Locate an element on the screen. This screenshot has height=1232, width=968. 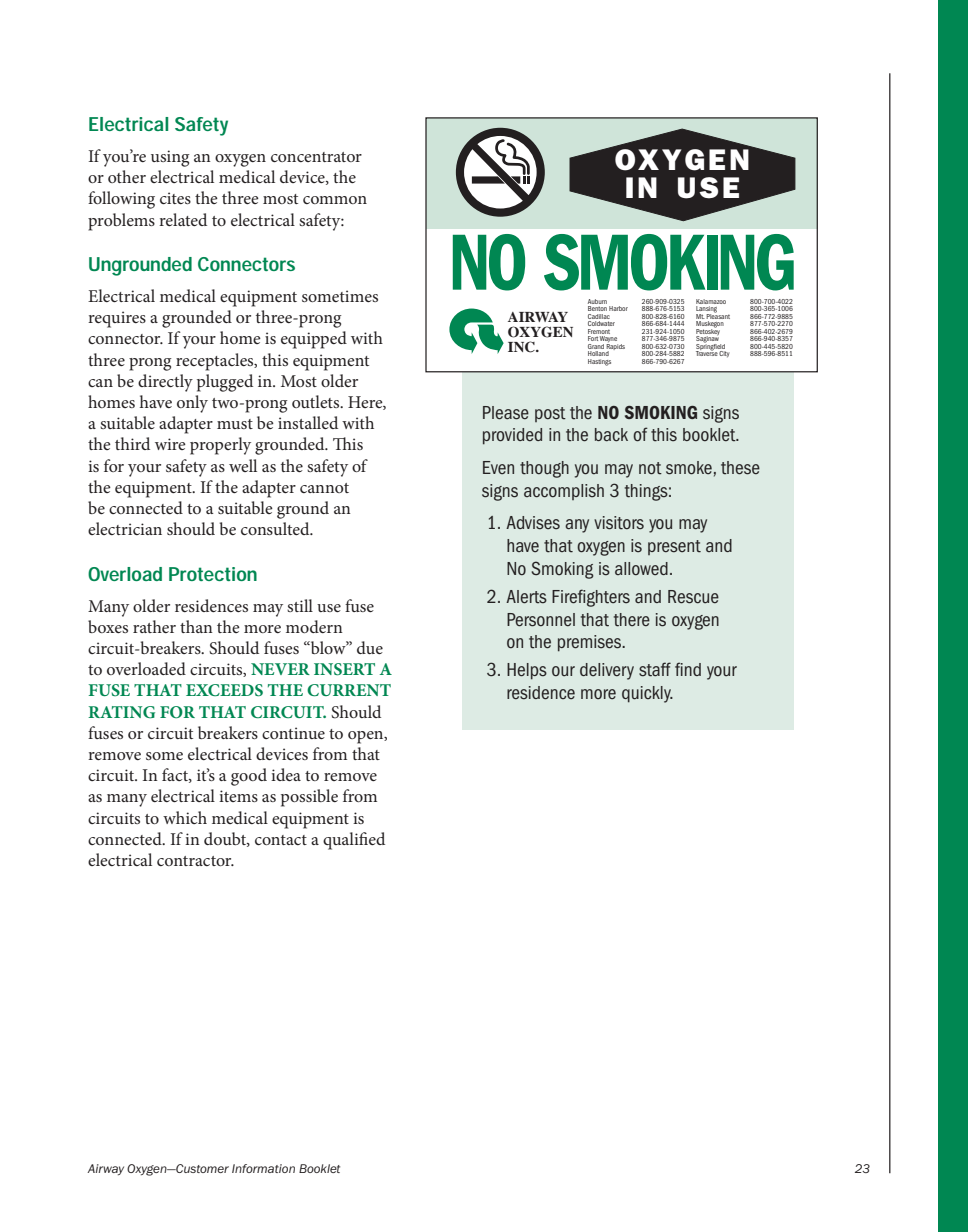
cites is located at coordinates (175, 198).
